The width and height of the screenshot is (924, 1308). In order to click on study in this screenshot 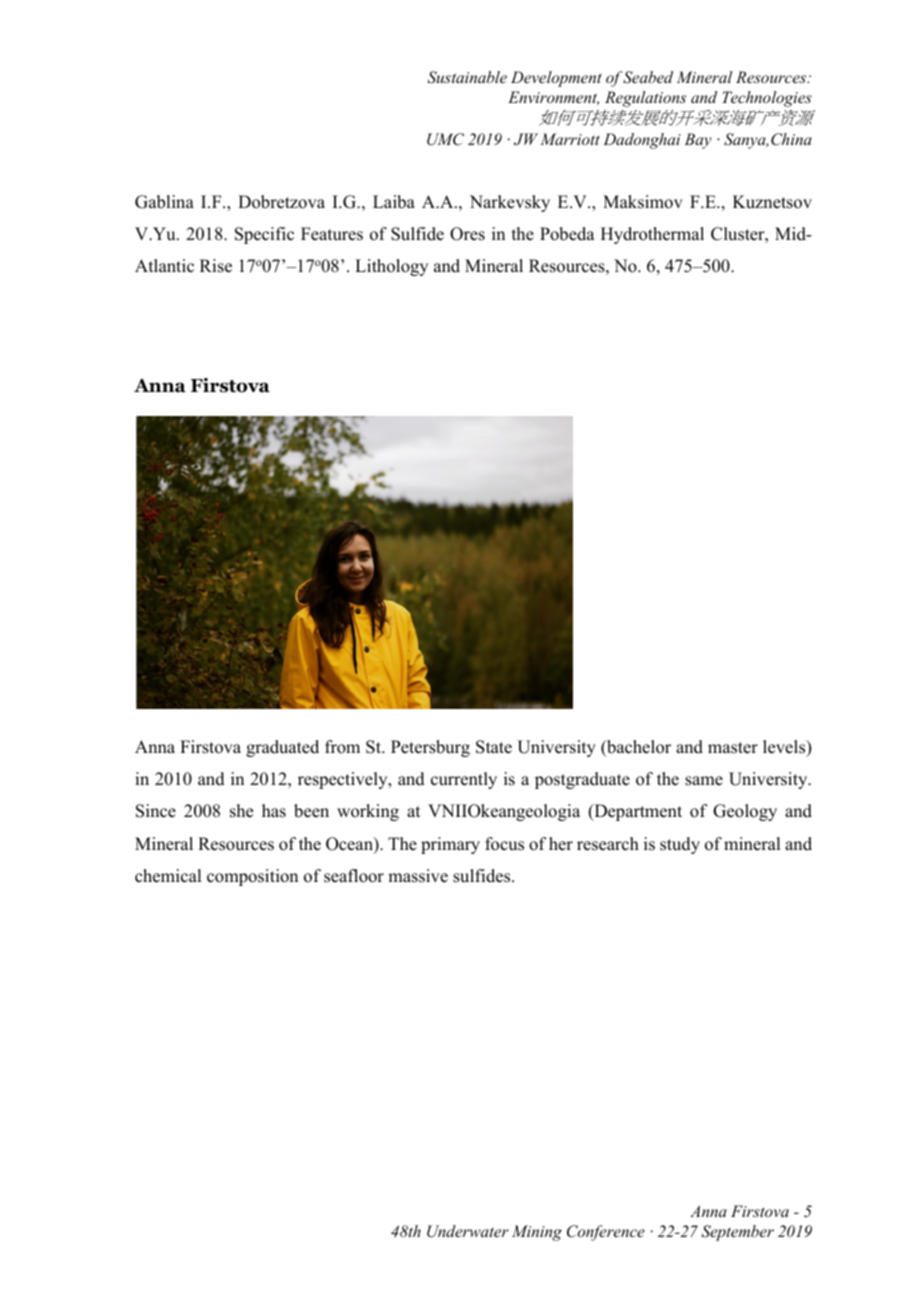, I will do `click(680, 845)`.
